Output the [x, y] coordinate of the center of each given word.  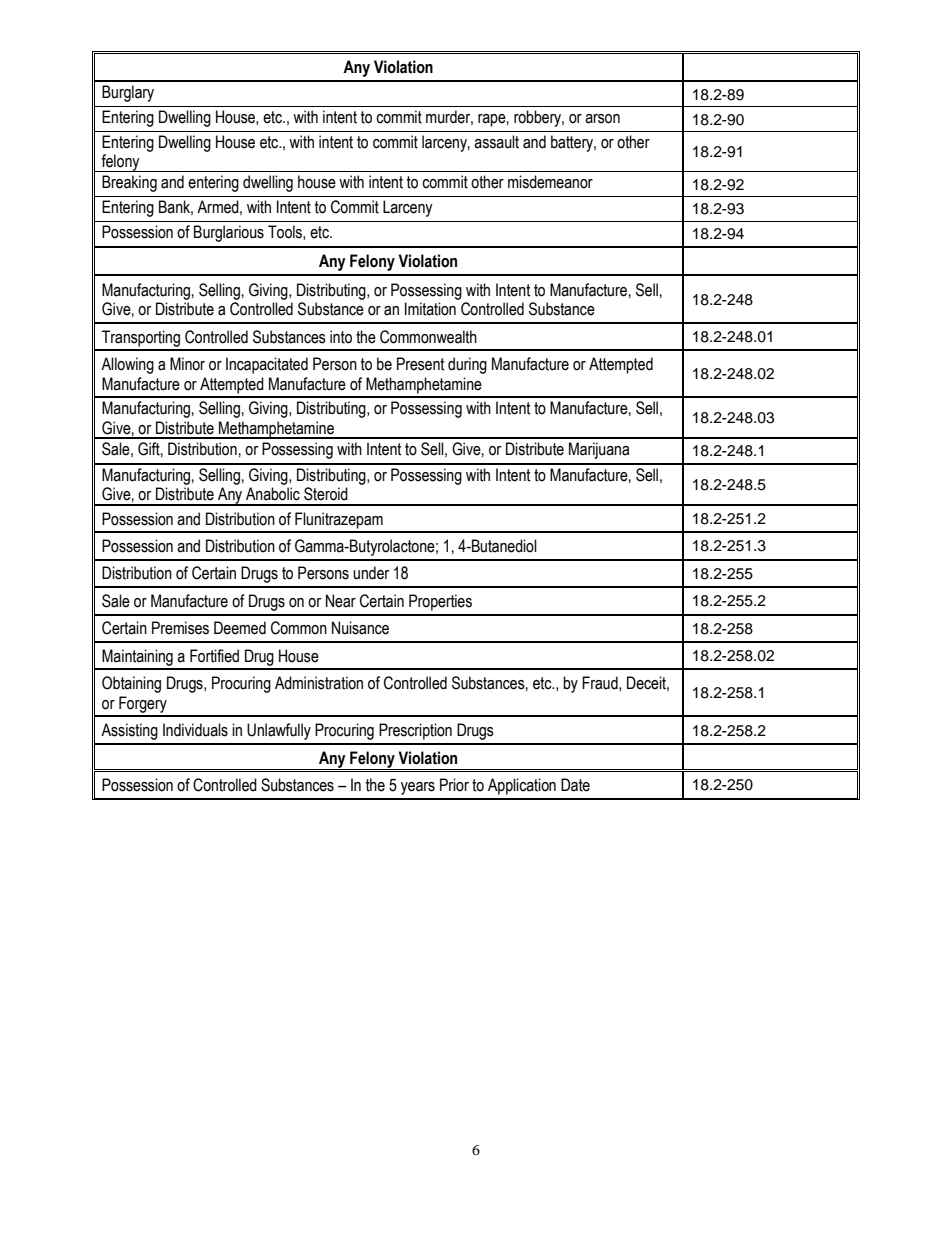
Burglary [128, 93]
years [418, 788]
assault [496, 142]
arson [602, 119]
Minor [187, 364]
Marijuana [599, 450]
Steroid [326, 494]
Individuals [195, 730]
